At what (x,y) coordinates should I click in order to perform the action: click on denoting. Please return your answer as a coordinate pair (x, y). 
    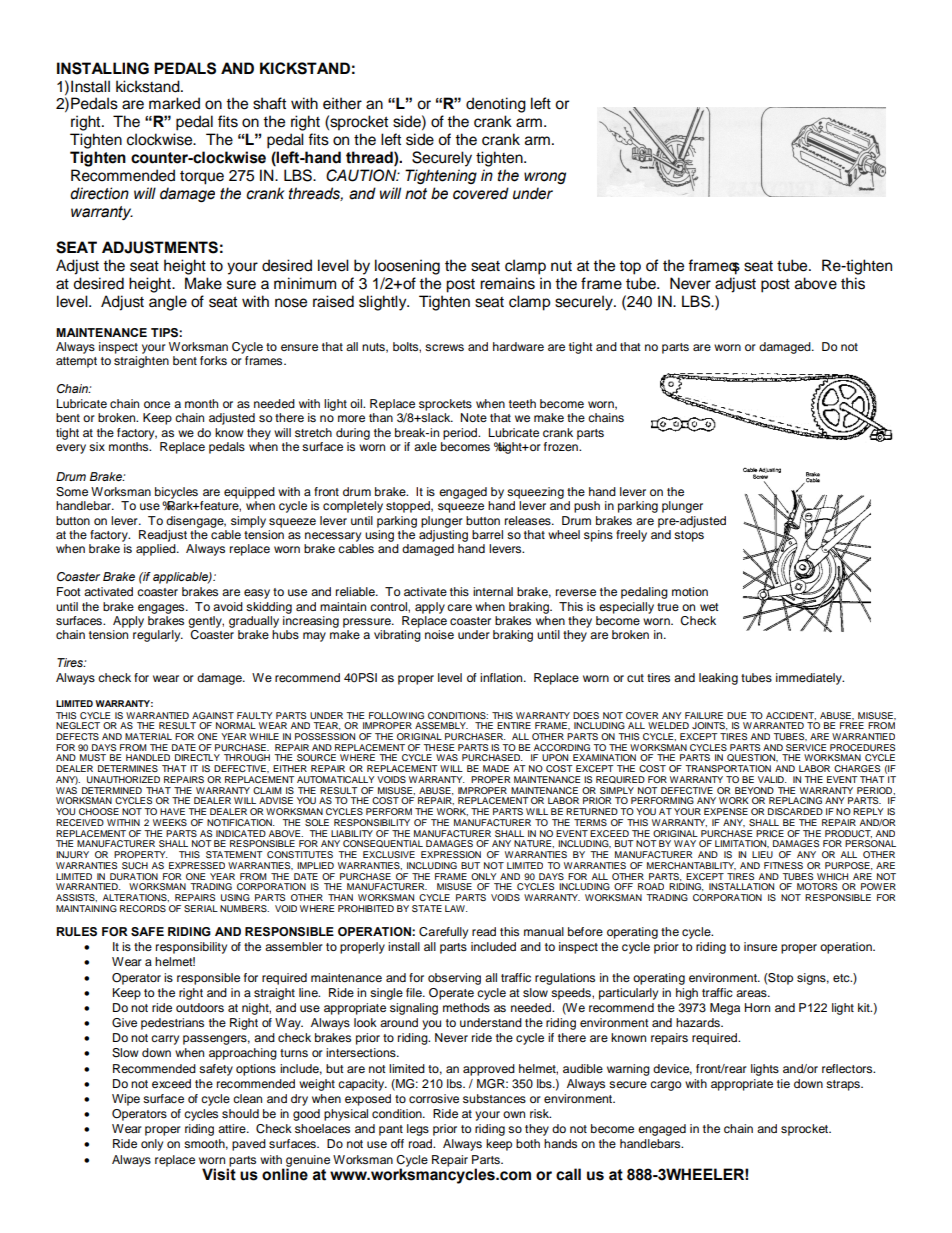
    Looking at the image, I should click on (496, 105).
